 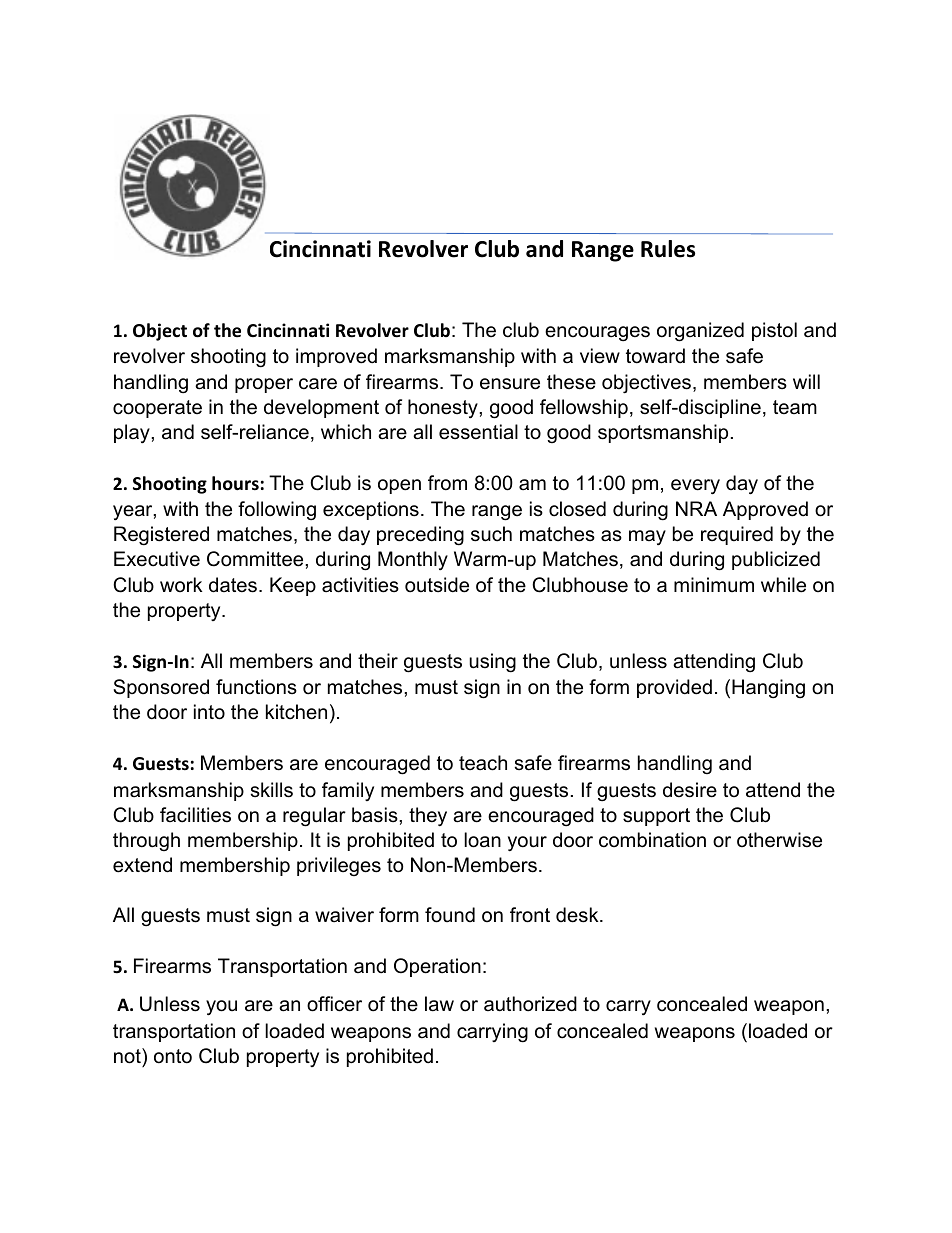 I want to click on Registered, so click(x=161, y=536).
